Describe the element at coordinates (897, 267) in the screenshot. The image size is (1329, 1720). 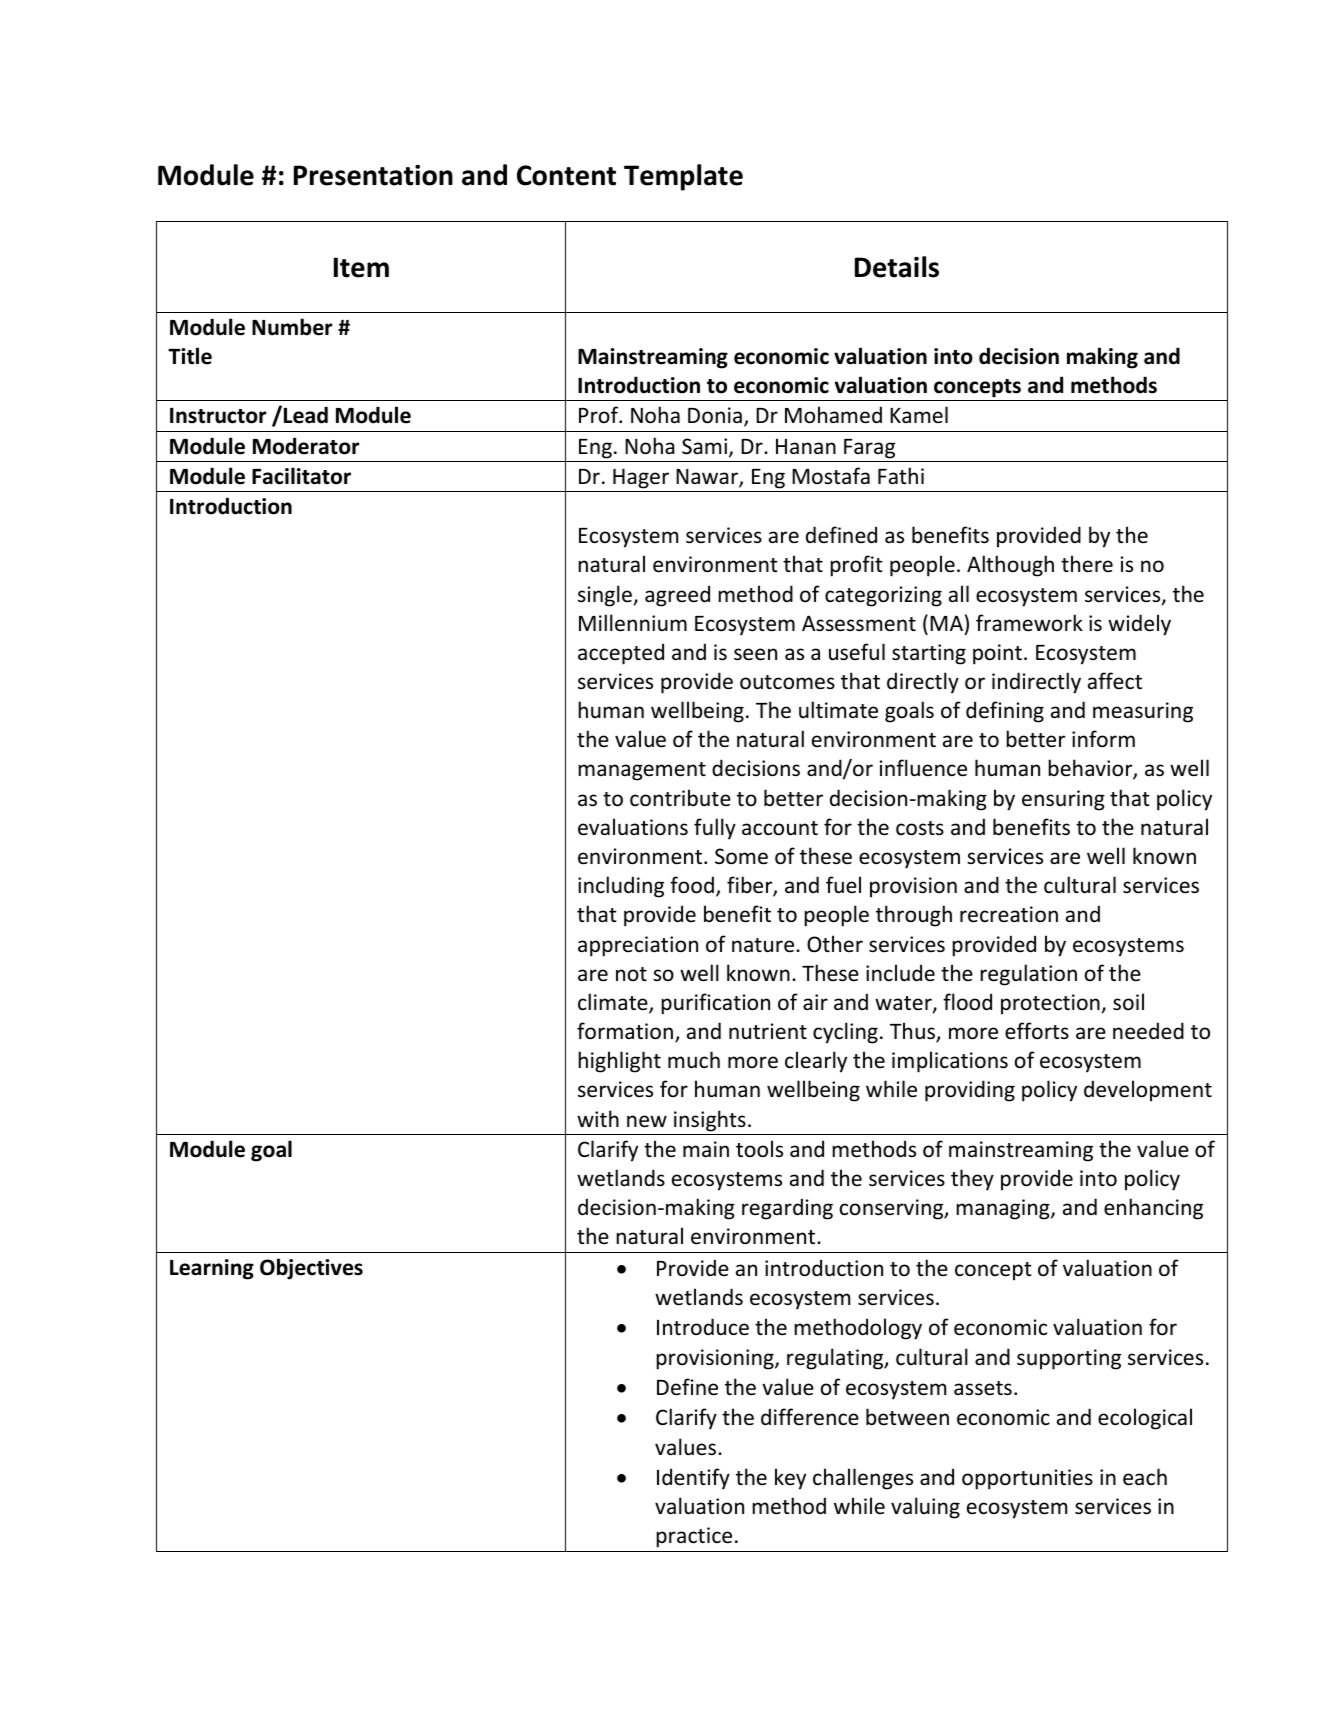
I see `Details` at that location.
